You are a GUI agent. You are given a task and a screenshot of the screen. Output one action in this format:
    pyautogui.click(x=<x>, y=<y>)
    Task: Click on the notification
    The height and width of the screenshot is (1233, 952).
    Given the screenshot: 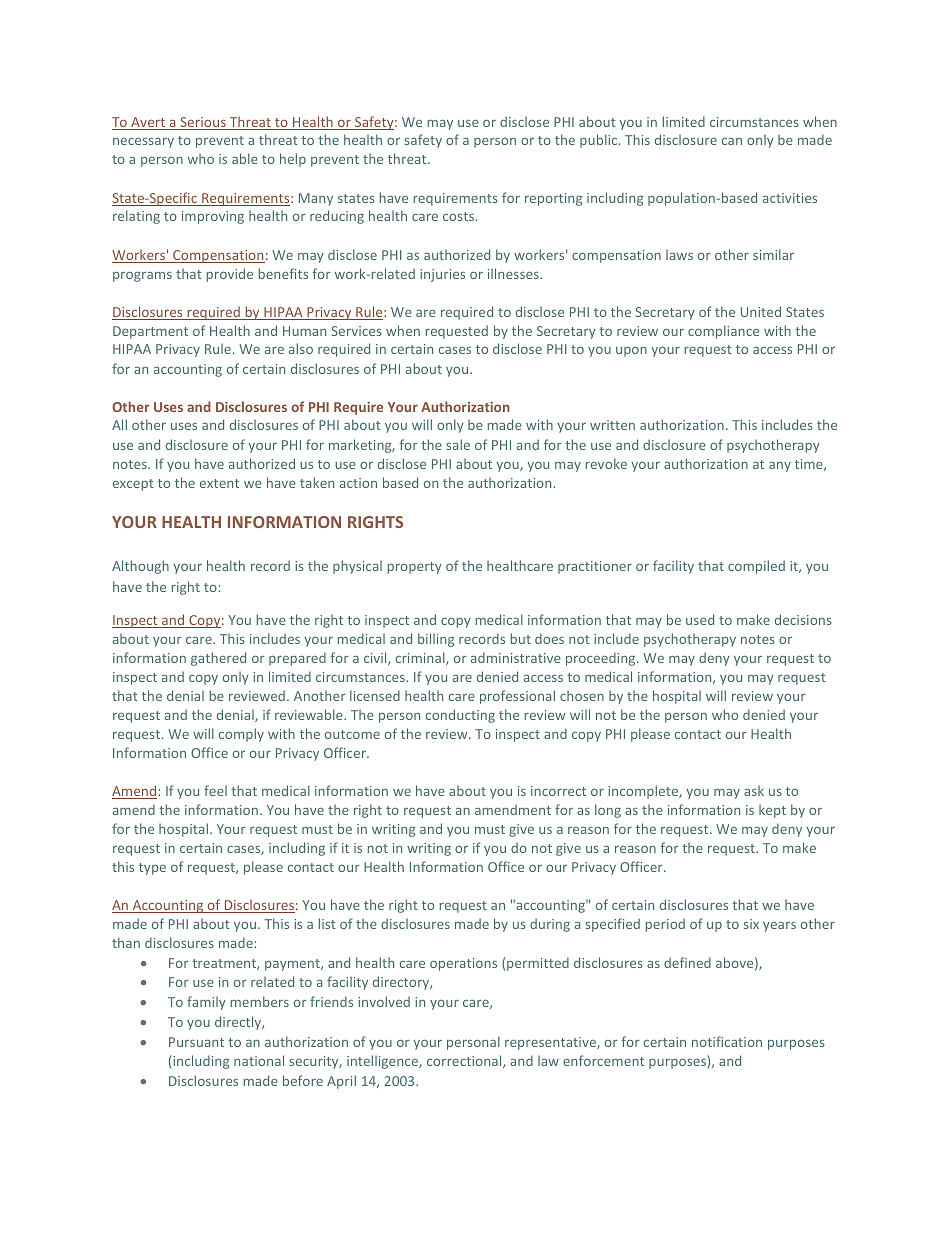 What is the action you would take?
    pyautogui.click(x=727, y=1041)
